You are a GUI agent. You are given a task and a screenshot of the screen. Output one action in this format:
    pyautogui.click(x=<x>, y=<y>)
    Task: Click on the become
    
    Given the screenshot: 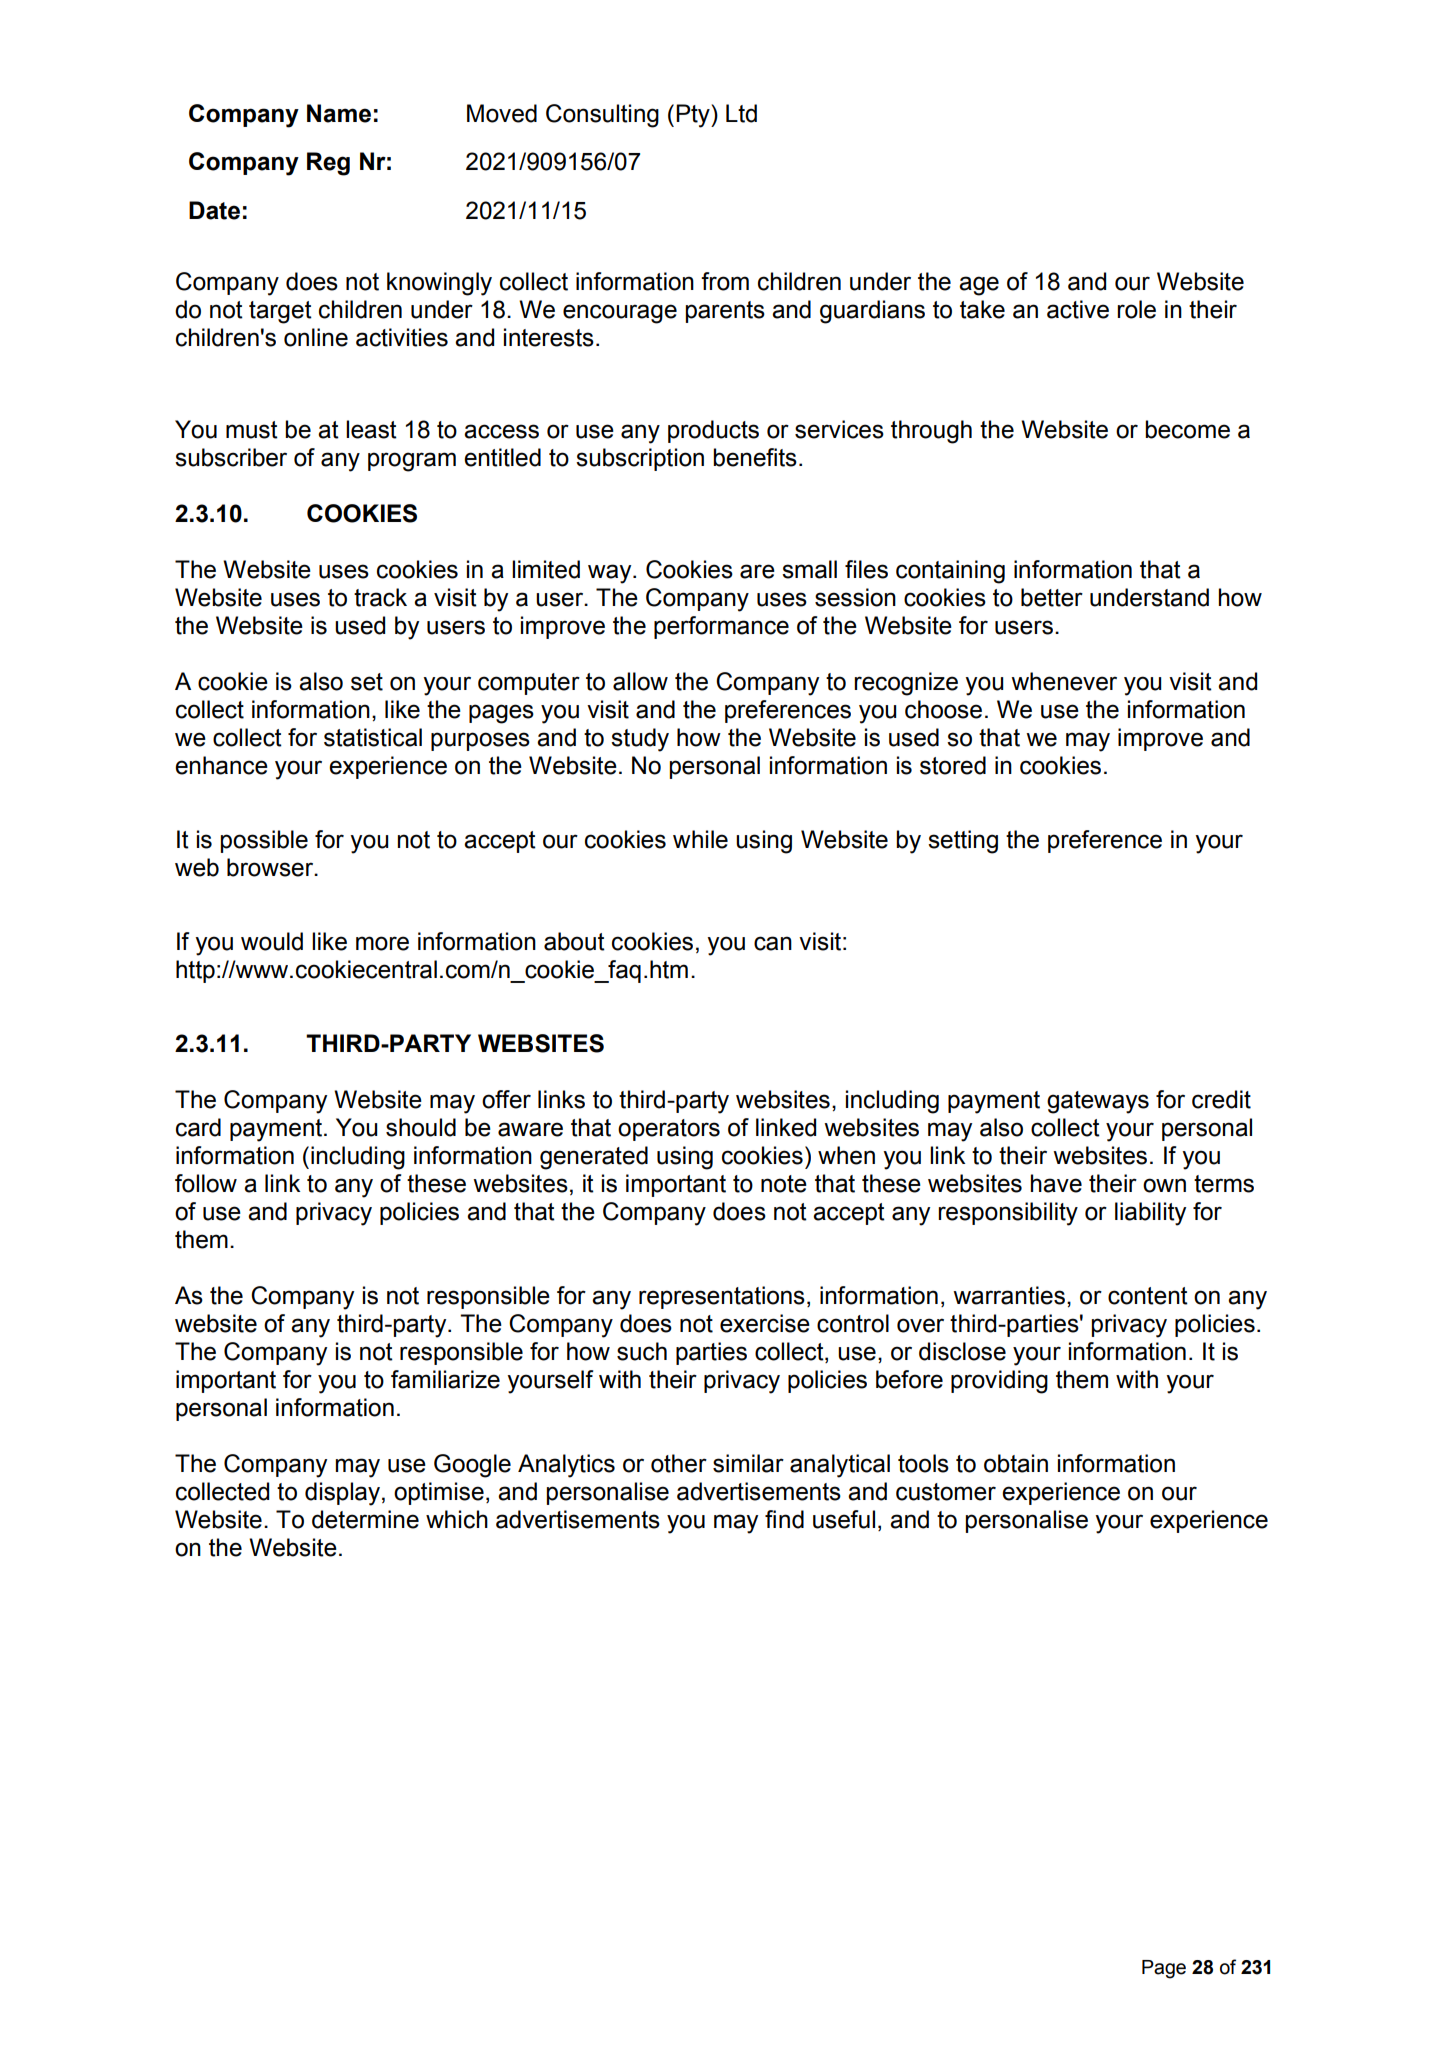 What is the action you would take?
    pyautogui.click(x=1187, y=429)
